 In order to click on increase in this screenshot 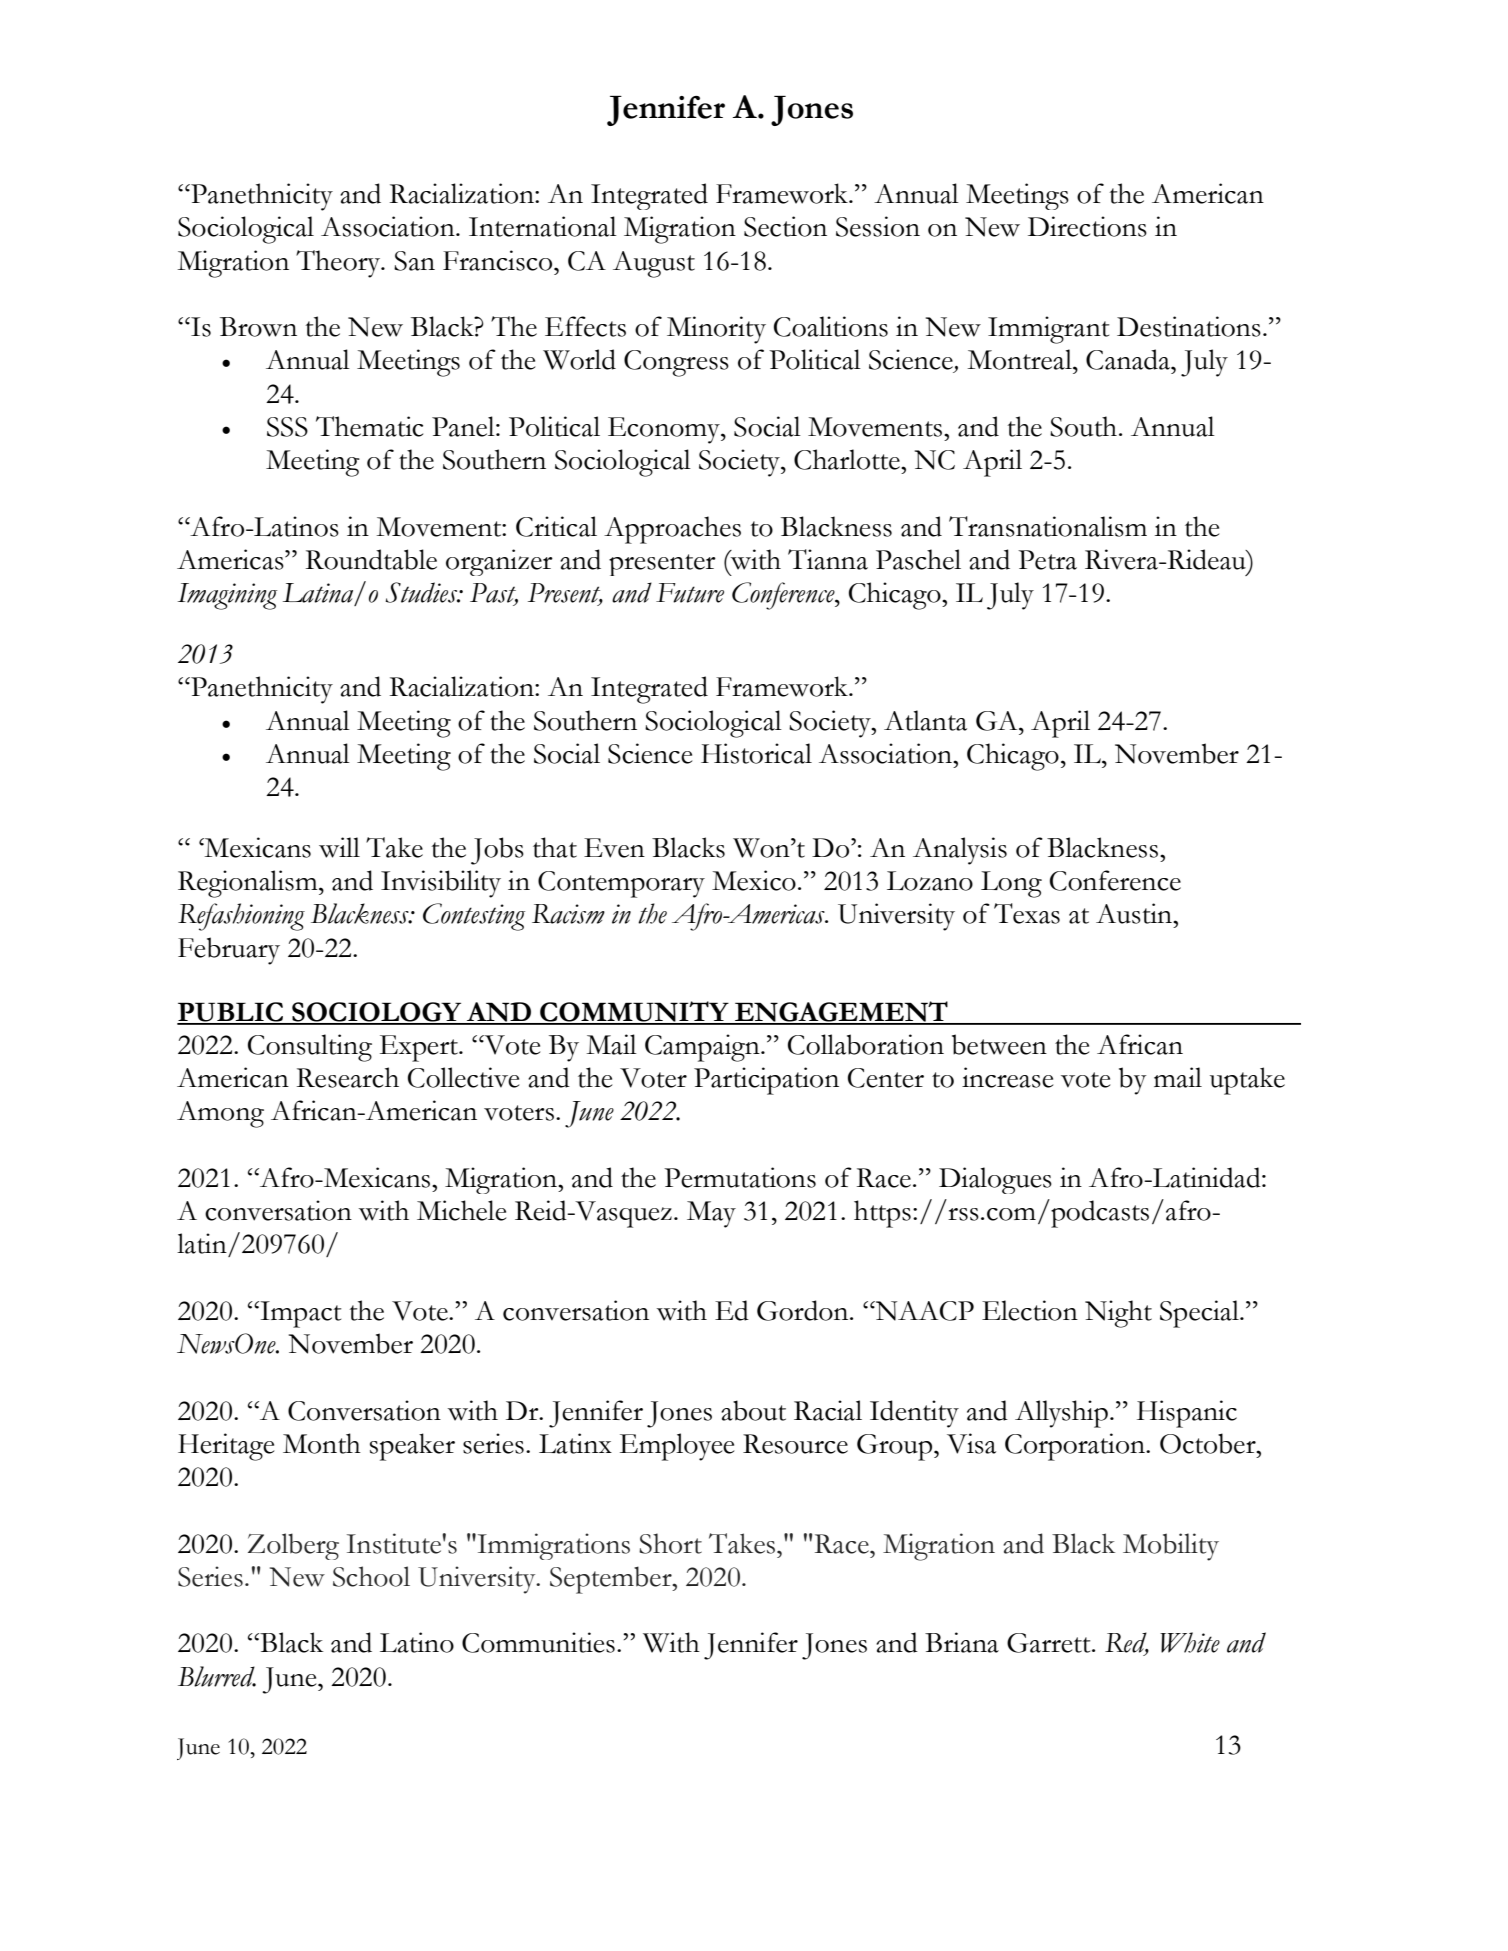, I will do `click(1008, 1077)`.
